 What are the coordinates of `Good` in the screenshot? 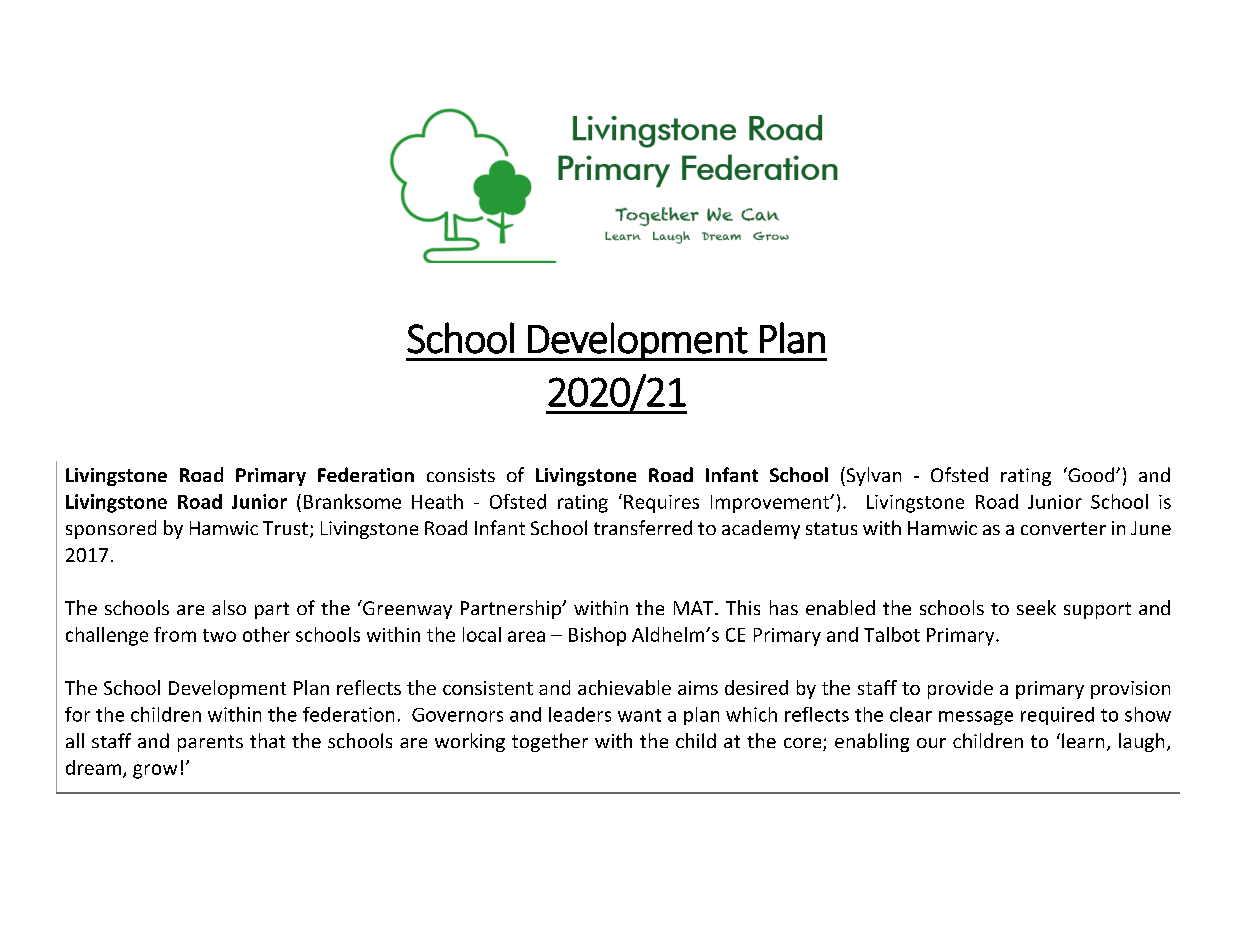 It's located at (1091, 474).
